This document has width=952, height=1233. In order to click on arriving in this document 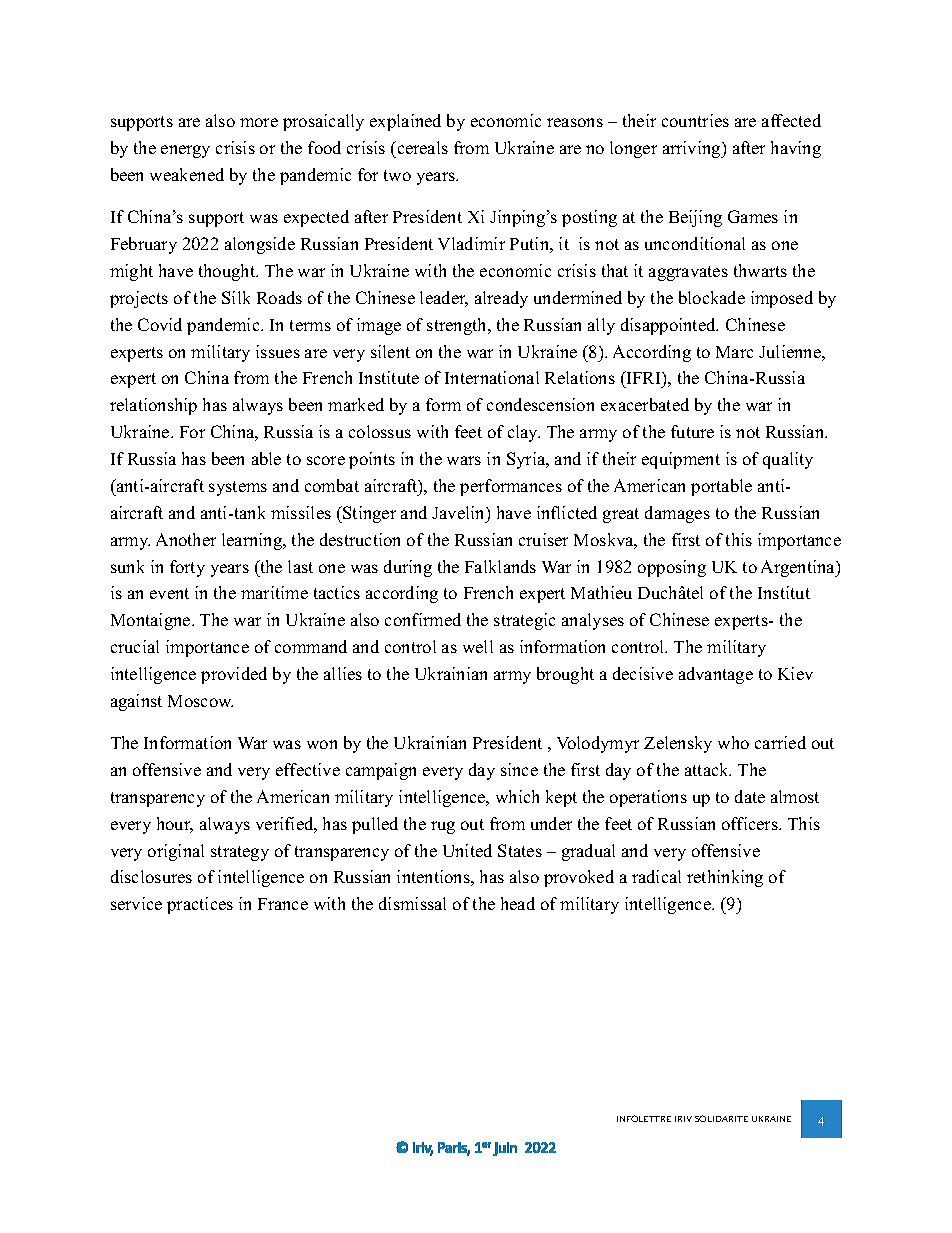, I will do `click(693, 149)`.
